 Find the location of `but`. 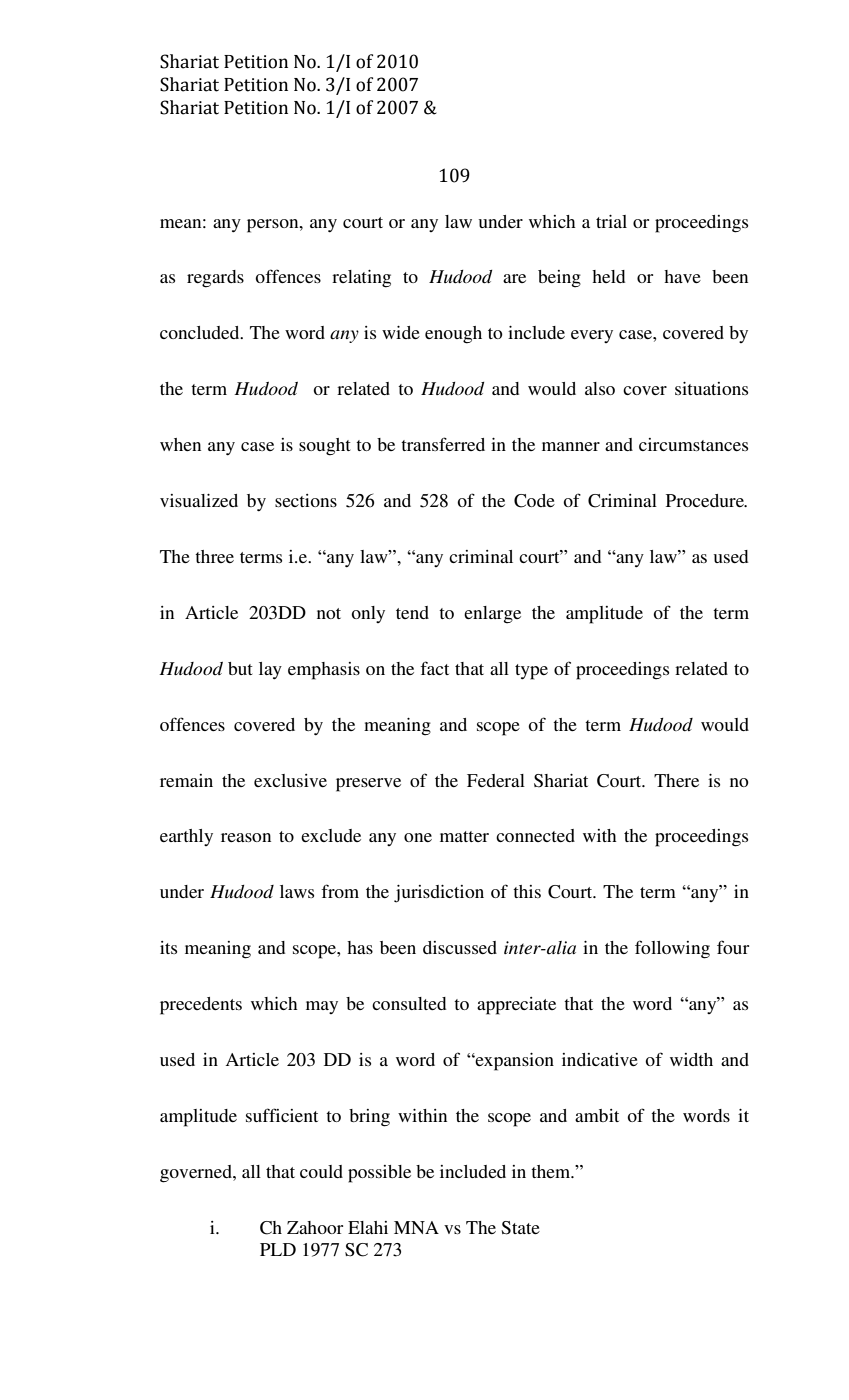

but is located at coordinates (240, 668).
